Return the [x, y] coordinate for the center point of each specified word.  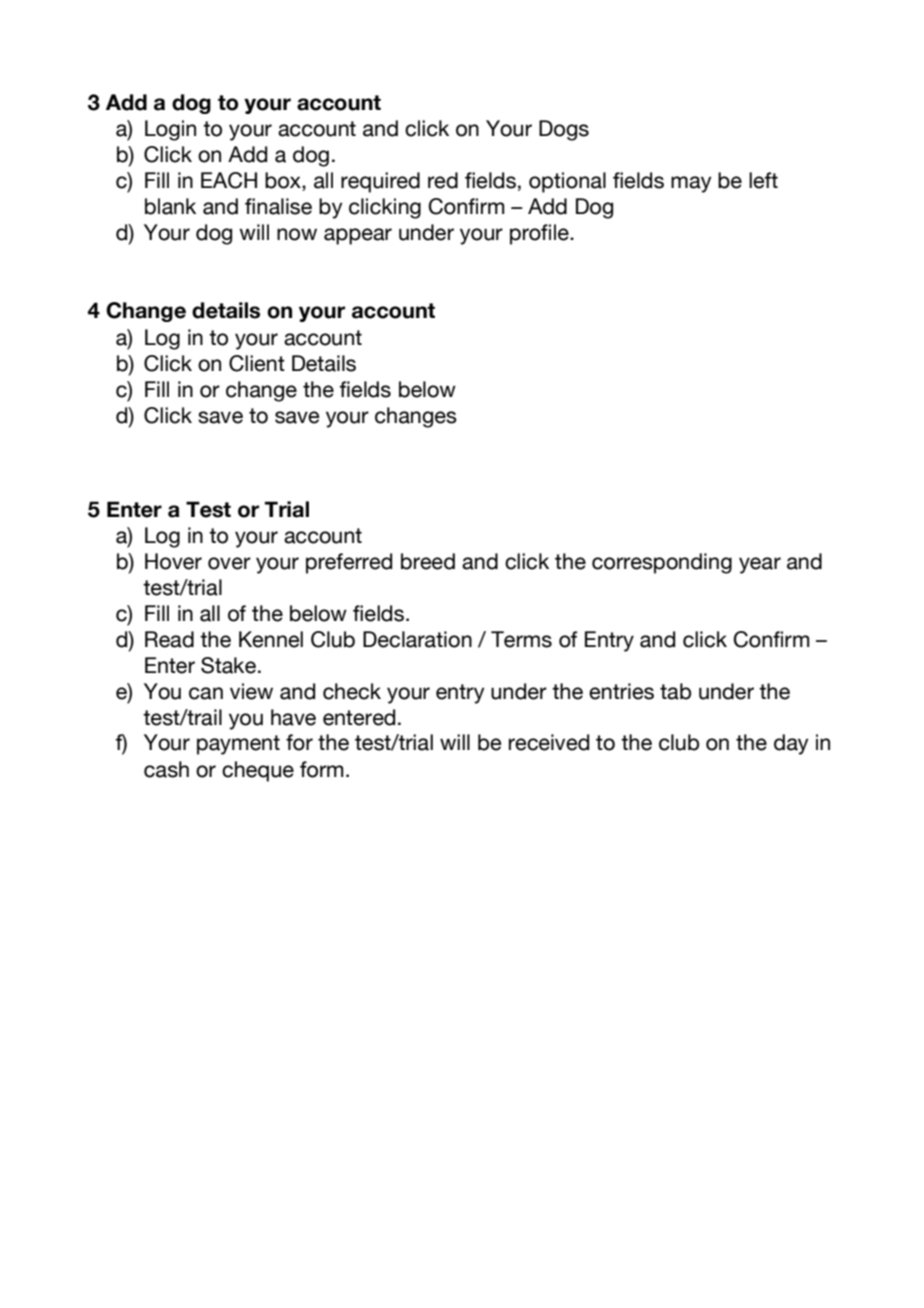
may [691, 184]
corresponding [662, 563]
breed [428, 561]
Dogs [564, 130]
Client [257, 363]
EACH [229, 180]
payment [238, 745]
